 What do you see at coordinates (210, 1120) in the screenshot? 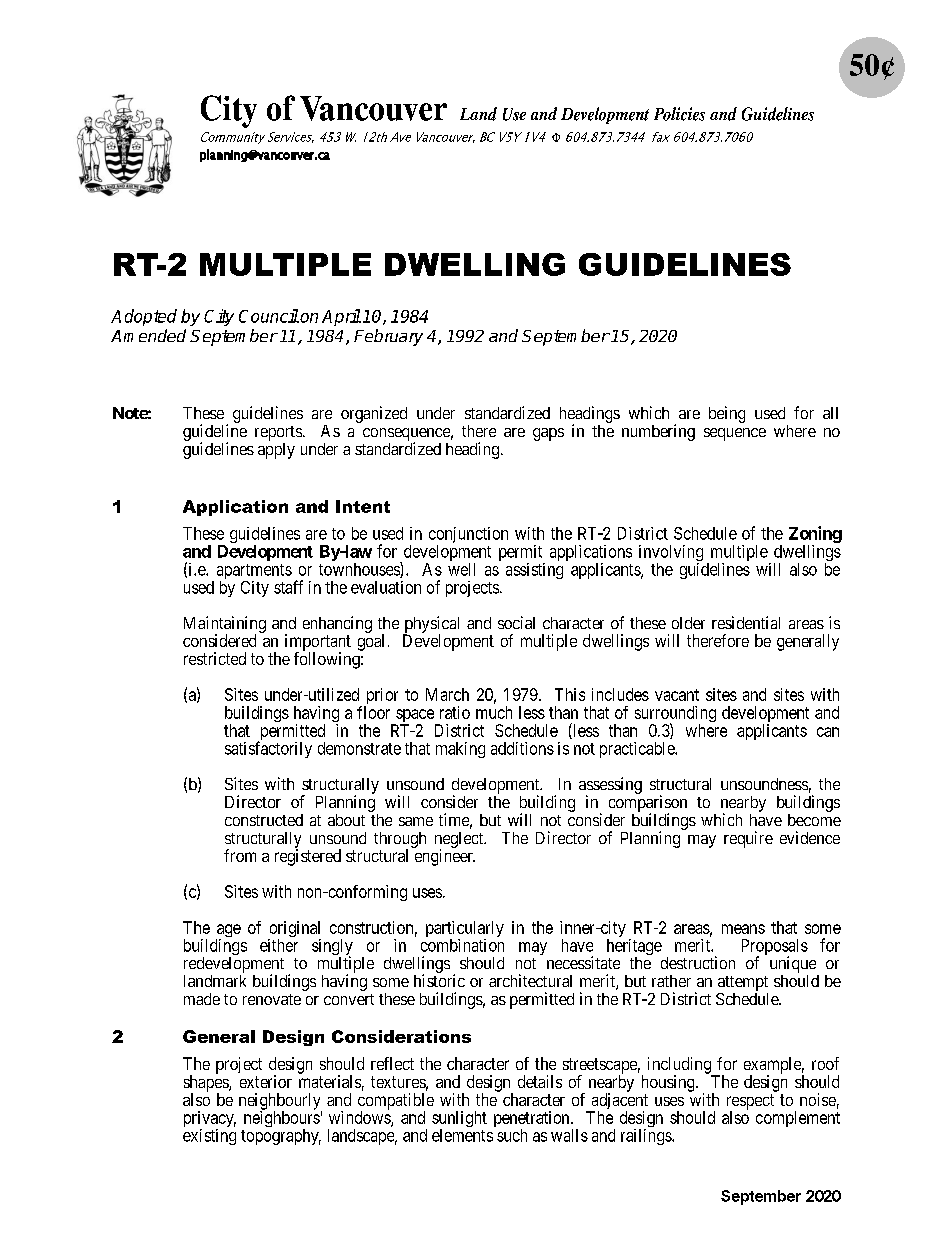
I see `privacy` at bounding box center [210, 1120].
